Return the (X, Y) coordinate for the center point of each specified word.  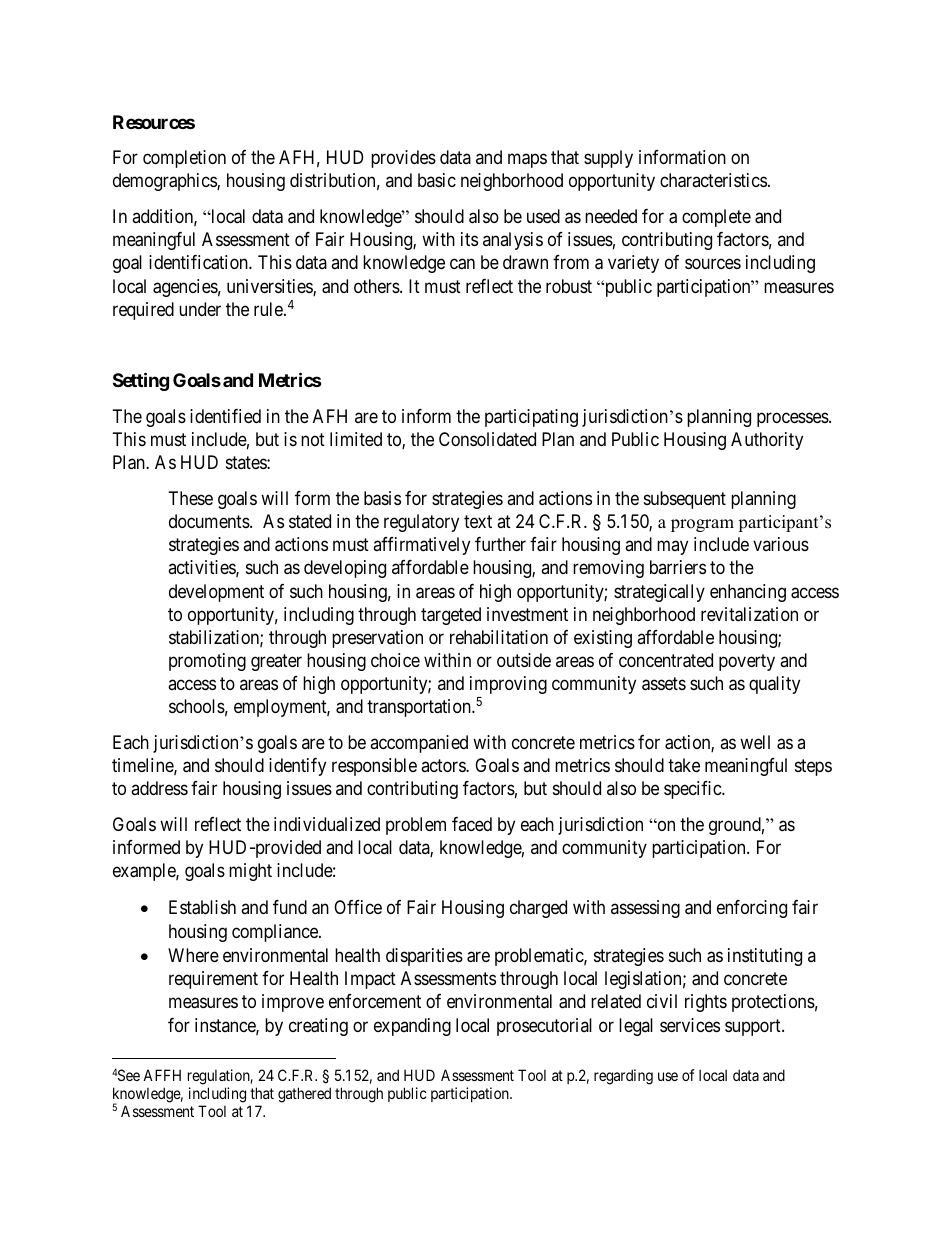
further (500, 544)
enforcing (752, 909)
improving (508, 685)
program (702, 525)
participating (531, 418)
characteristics (713, 180)
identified (225, 416)
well (755, 742)
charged (538, 909)
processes (793, 419)
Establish (202, 907)
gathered (304, 1095)
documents (210, 521)
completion (184, 159)
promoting (207, 662)
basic (437, 180)
